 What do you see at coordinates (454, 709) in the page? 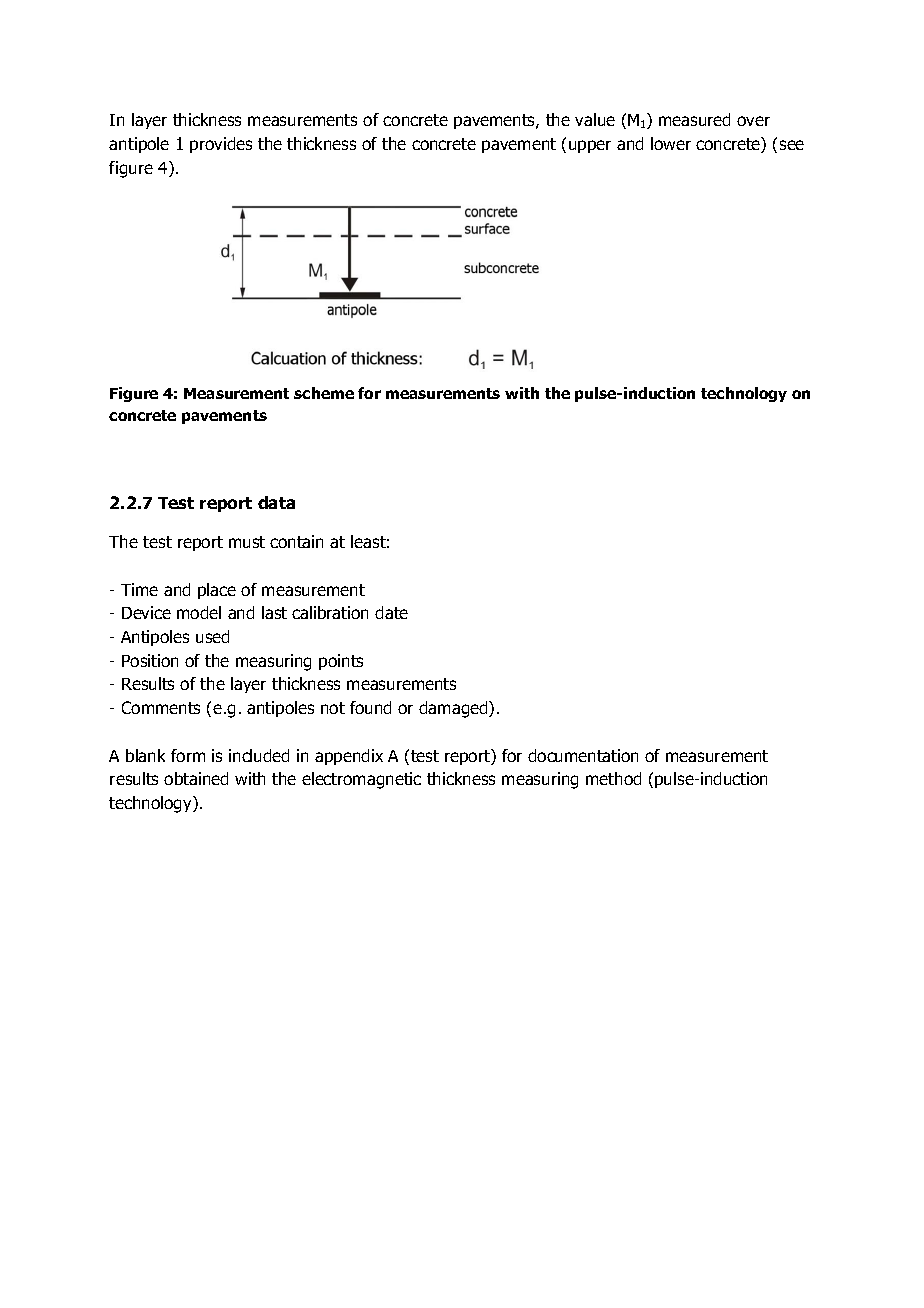
I see `damaged` at bounding box center [454, 709].
